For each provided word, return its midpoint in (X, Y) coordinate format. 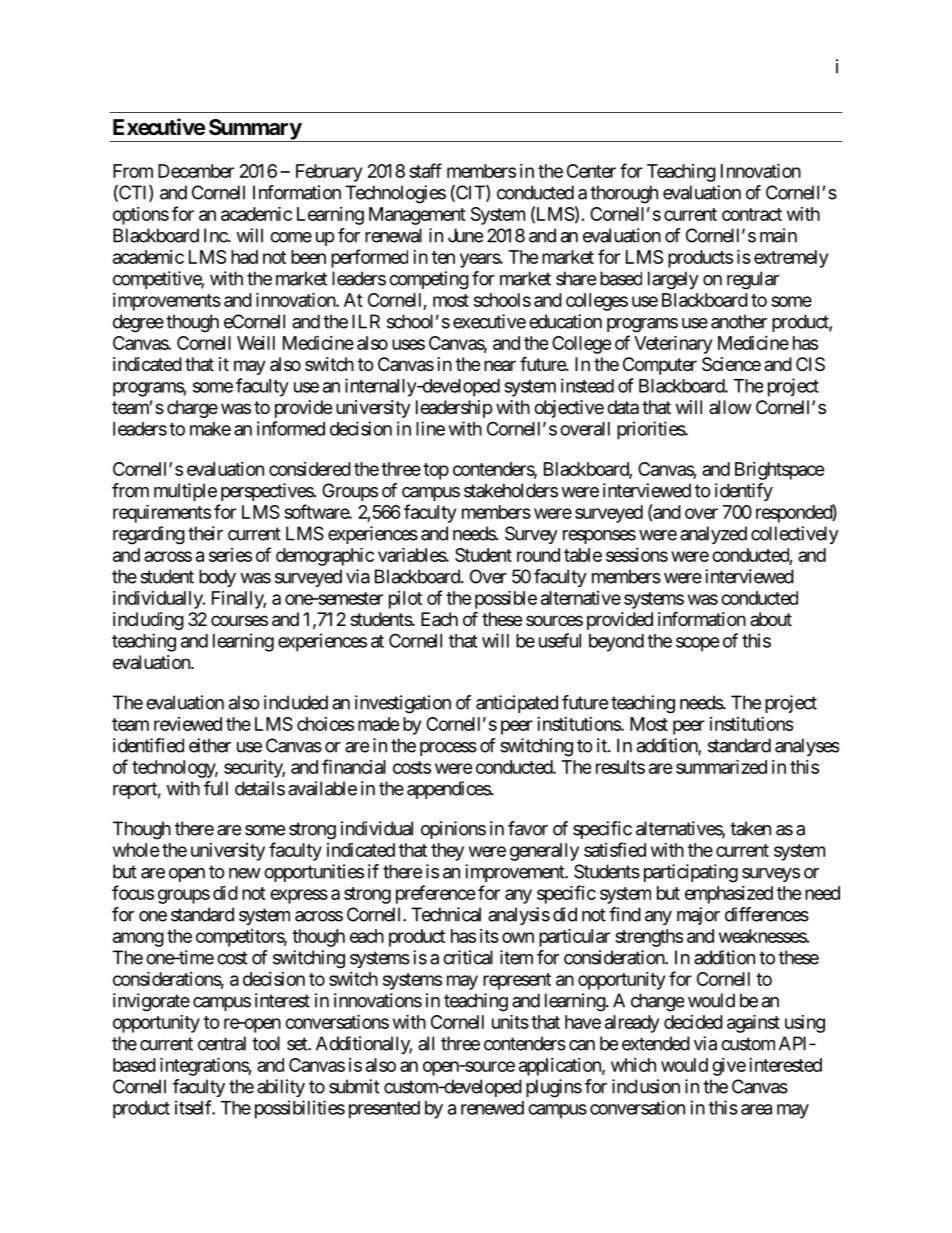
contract (752, 214)
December (196, 171)
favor (528, 828)
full (216, 788)
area (756, 1109)
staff (425, 170)
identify (744, 492)
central (222, 1043)
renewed (492, 1108)
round (538, 555)
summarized (721, 766)
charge (192, 409)
